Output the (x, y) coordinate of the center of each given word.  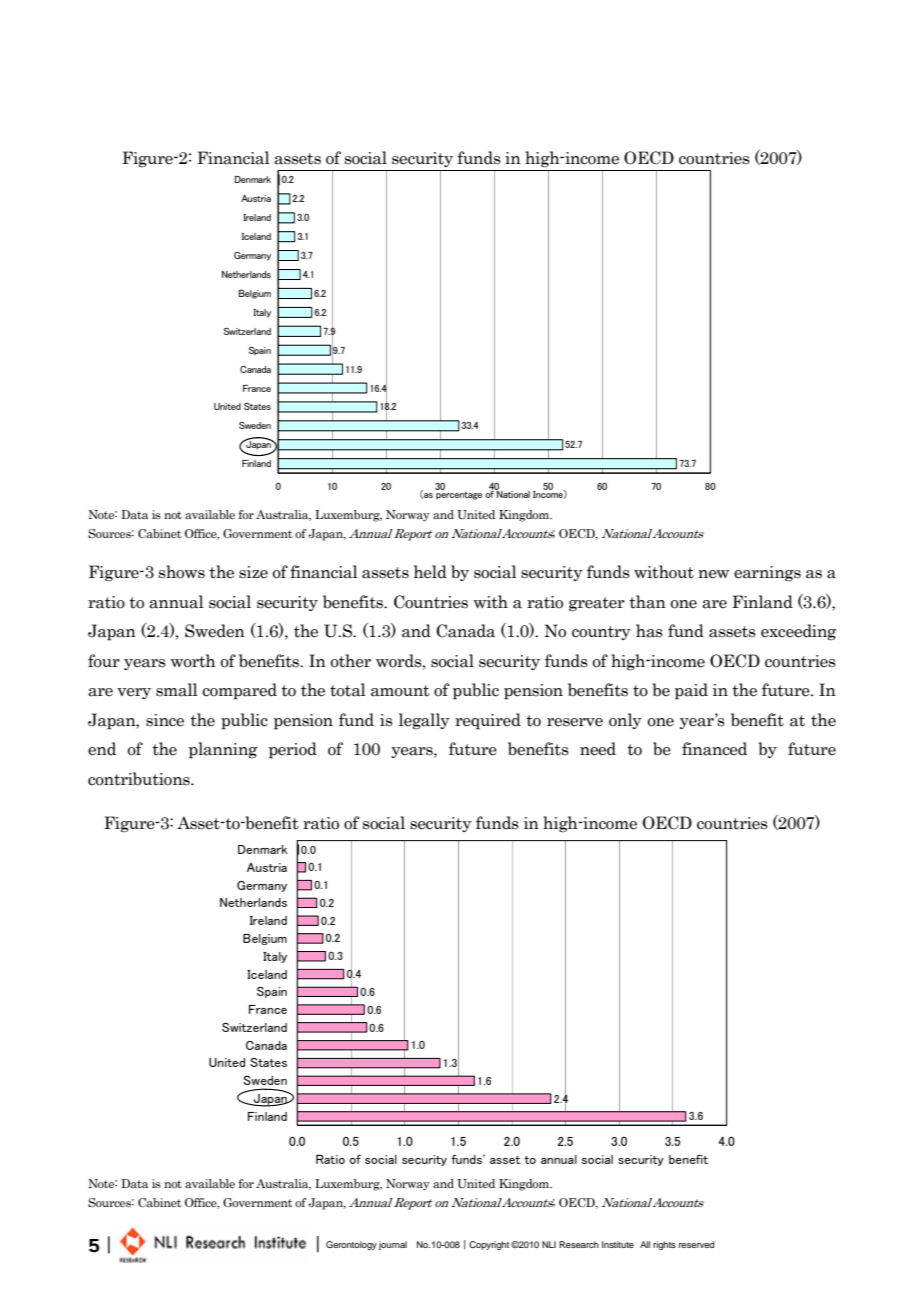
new (713, 574)
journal (393, 1245)
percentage (459, 494)
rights (664, 1245)
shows (182, 572)
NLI (549, 1244)
